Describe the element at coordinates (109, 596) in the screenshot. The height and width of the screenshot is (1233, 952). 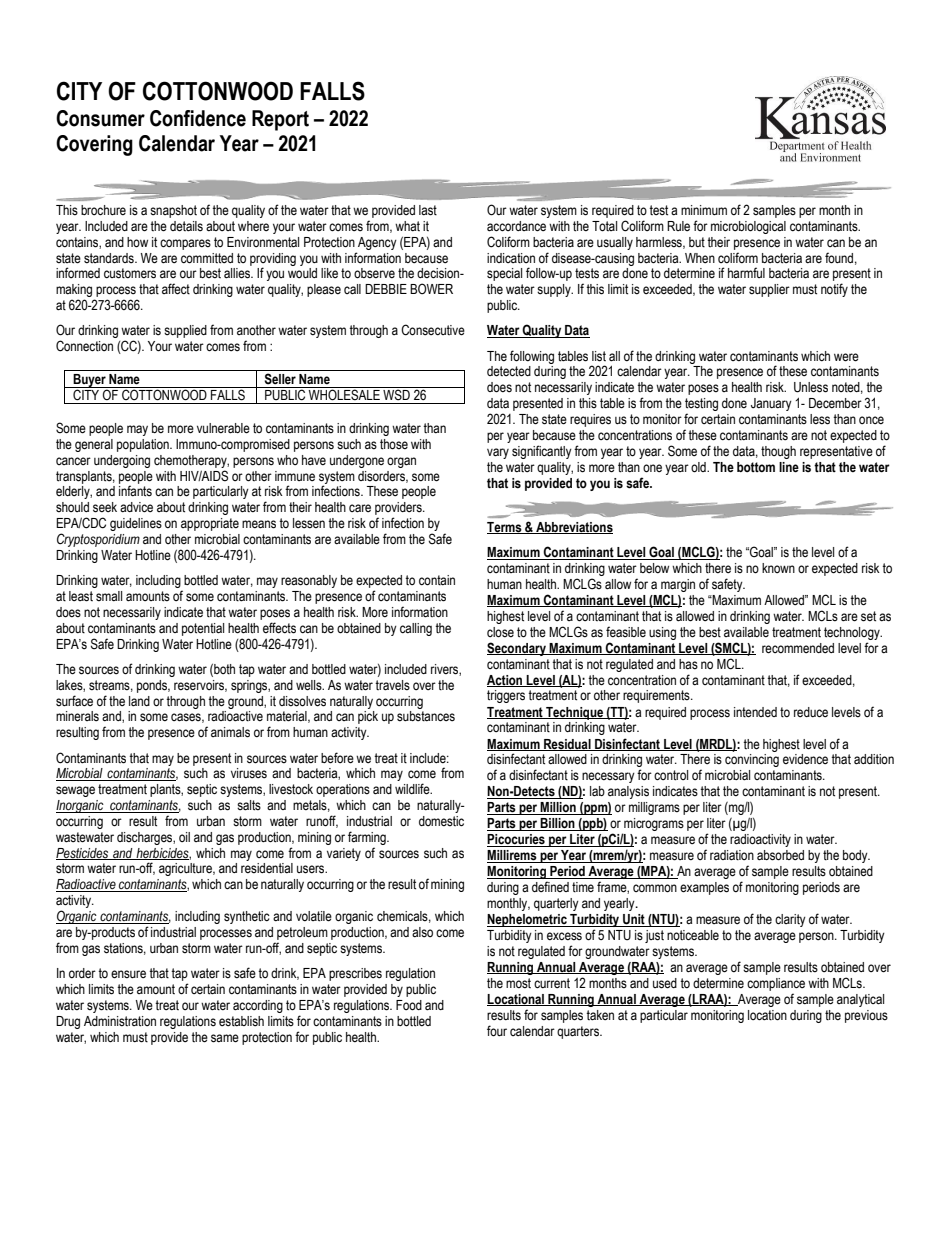
I see `small` at that location.
